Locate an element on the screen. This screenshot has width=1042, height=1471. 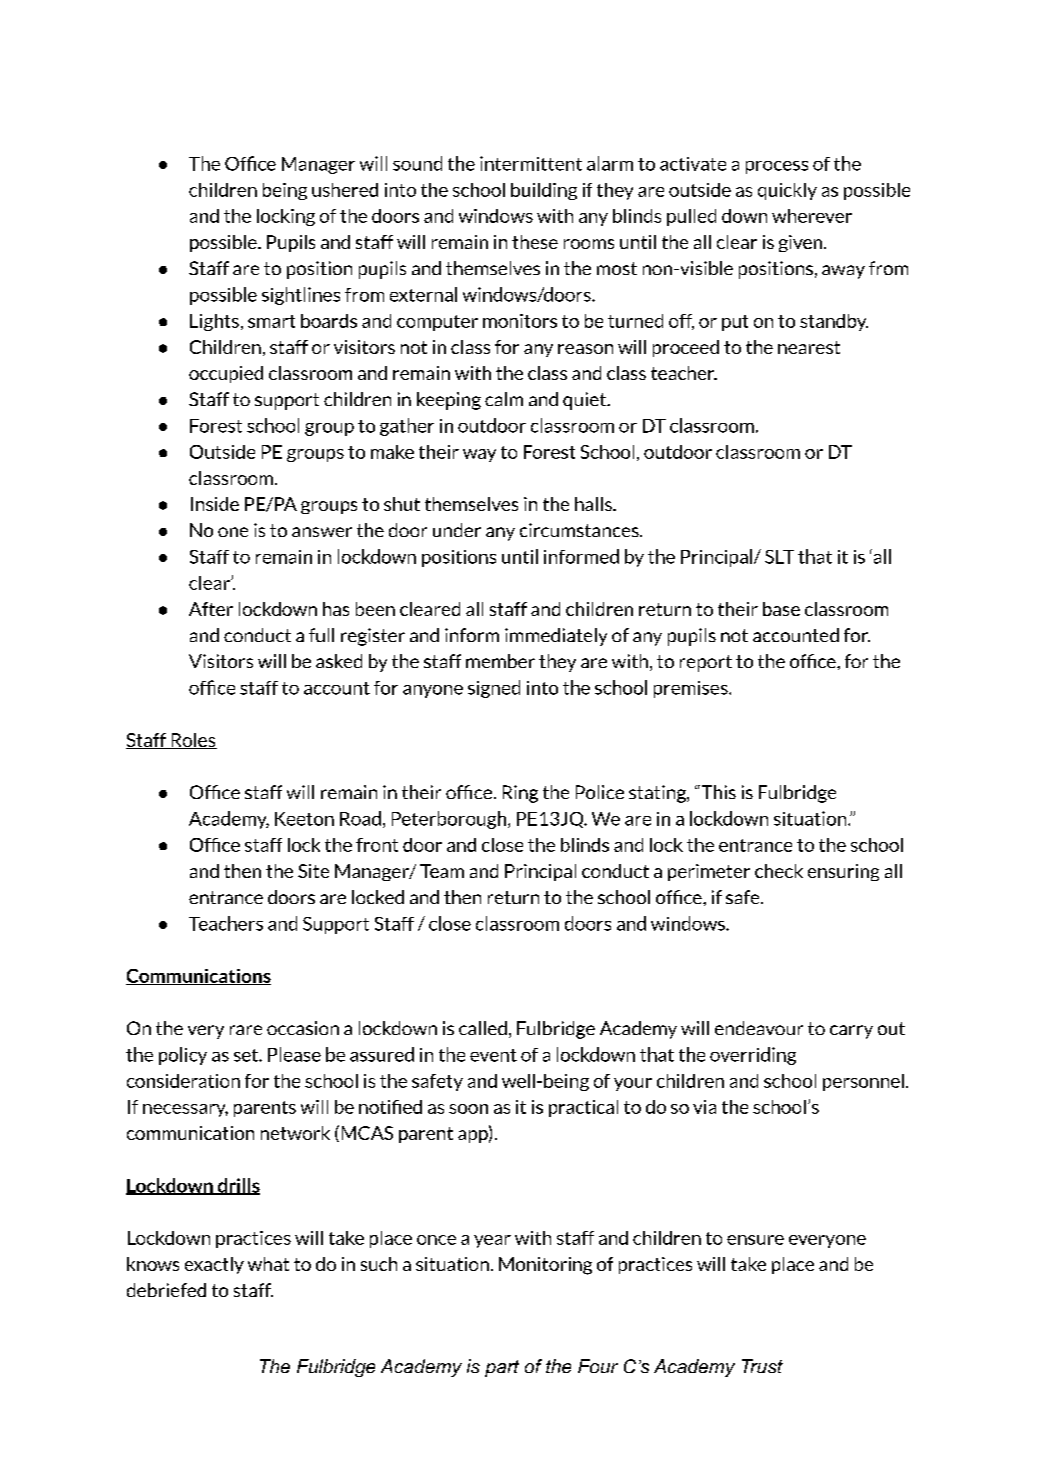
soon is located at coordinates (468, 1109).
